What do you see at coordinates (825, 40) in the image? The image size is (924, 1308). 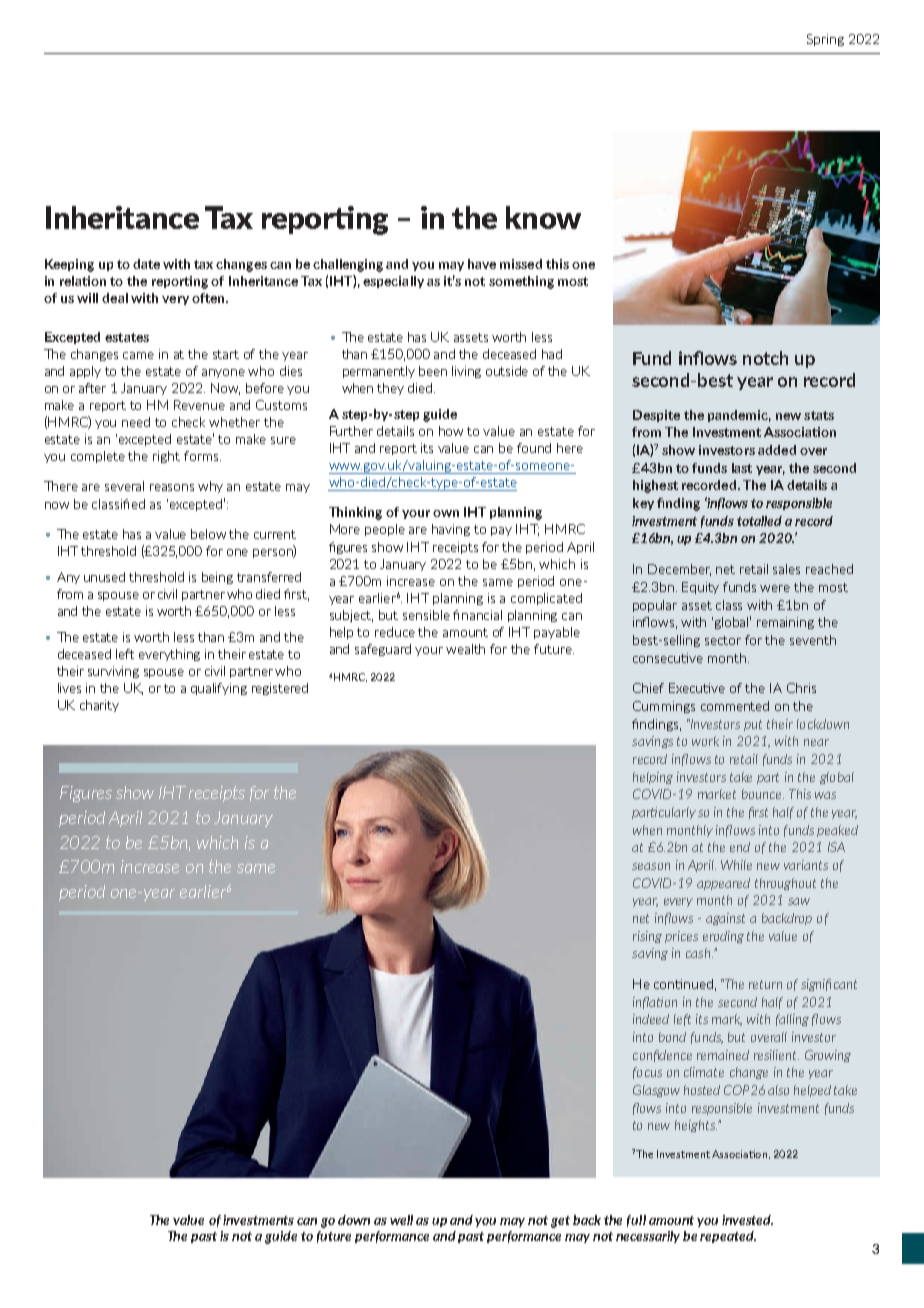 I see `Spring` at bounding box center [825, 40].
